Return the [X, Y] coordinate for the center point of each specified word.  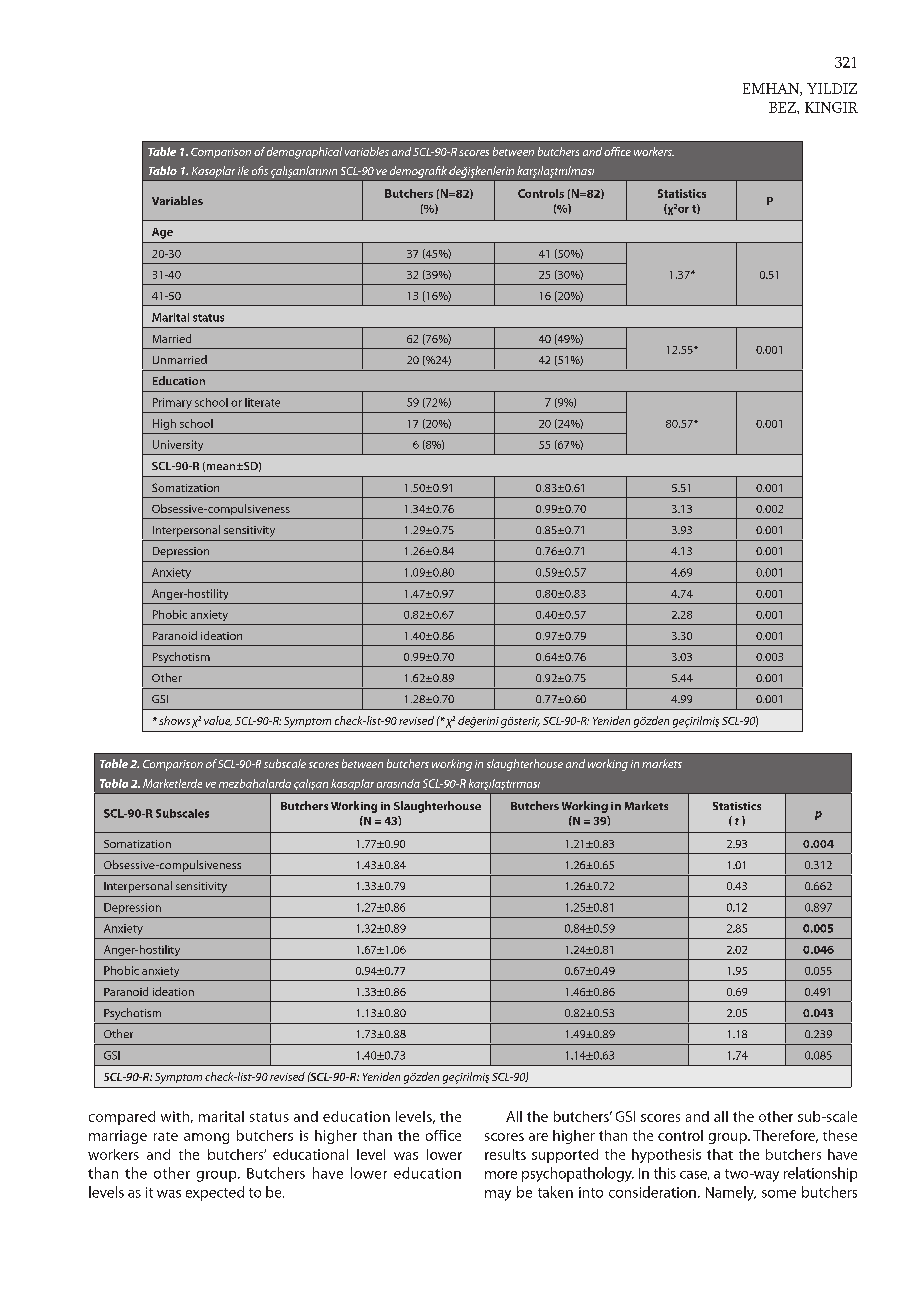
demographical [304, 153]
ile [243, 170]
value [218, 721]
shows [174, 720]
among [206, 1138]
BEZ [783, 107]
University [178, 445]
